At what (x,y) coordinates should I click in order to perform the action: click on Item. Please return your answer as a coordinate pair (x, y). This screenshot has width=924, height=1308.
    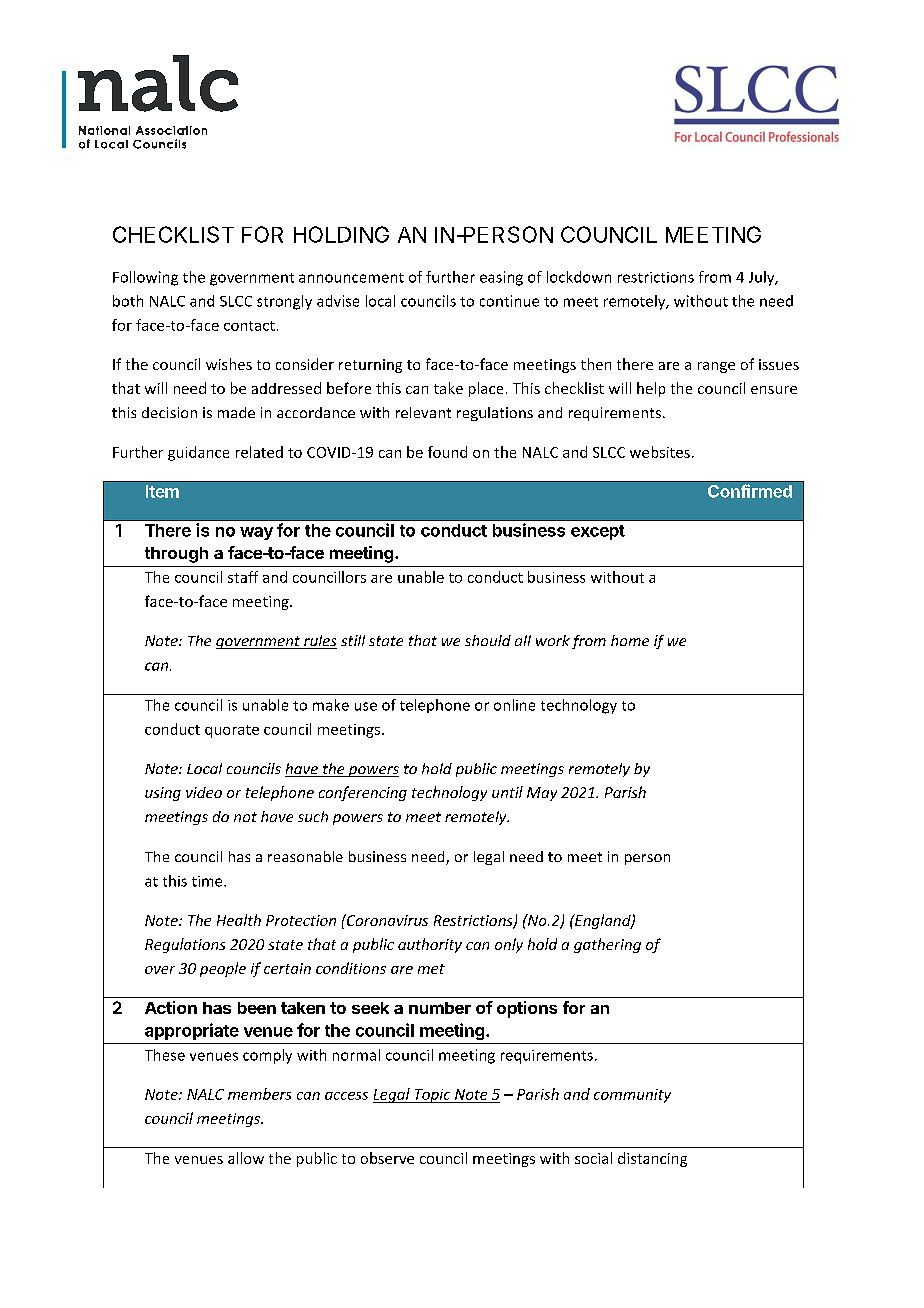
    Looking at the image, I should click on (162, 491).
